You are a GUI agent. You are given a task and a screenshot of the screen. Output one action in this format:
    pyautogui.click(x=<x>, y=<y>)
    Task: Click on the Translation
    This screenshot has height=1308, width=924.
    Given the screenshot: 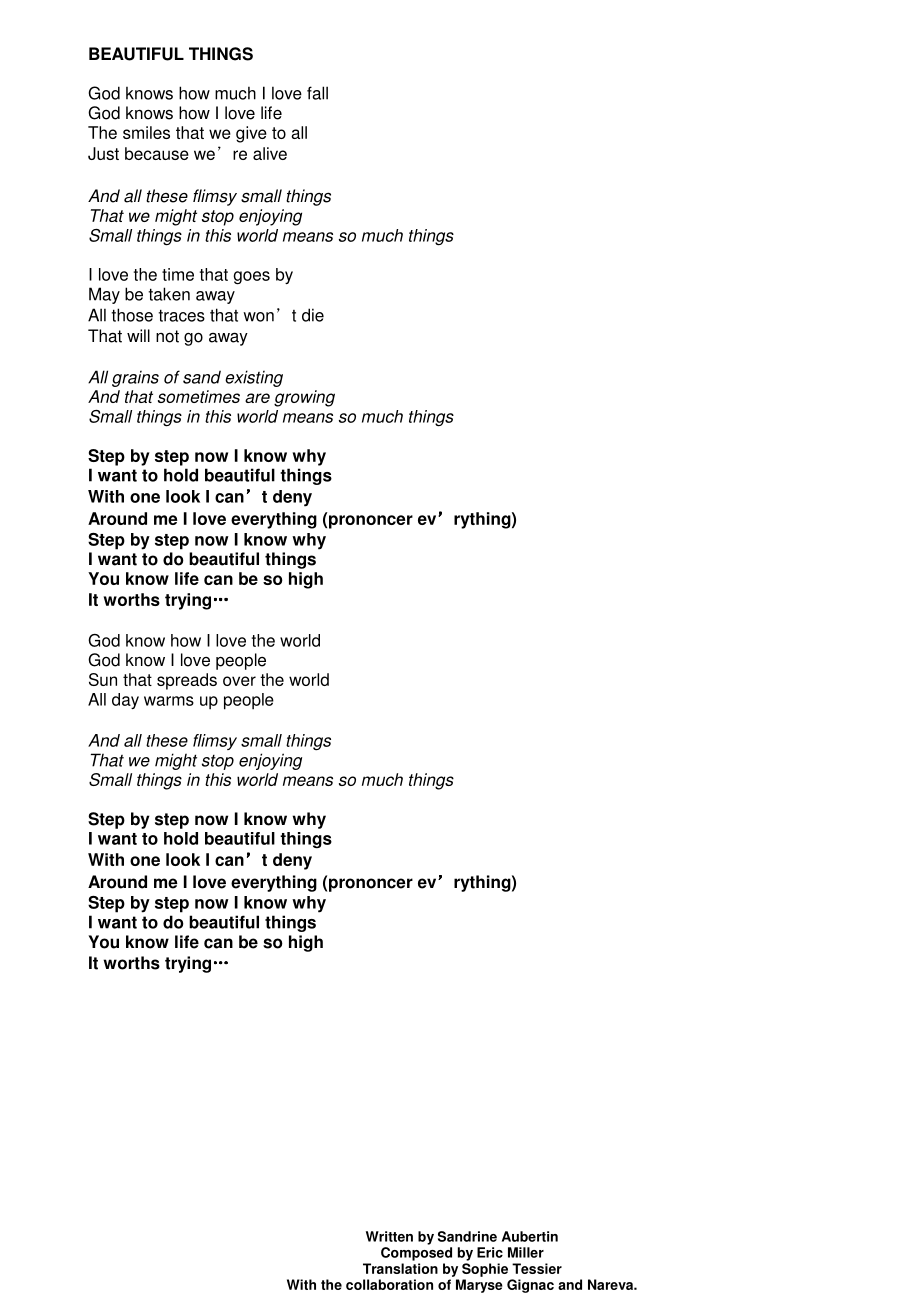 What is the action you would take?
    pyautogui.click(x=400, y=1268)
